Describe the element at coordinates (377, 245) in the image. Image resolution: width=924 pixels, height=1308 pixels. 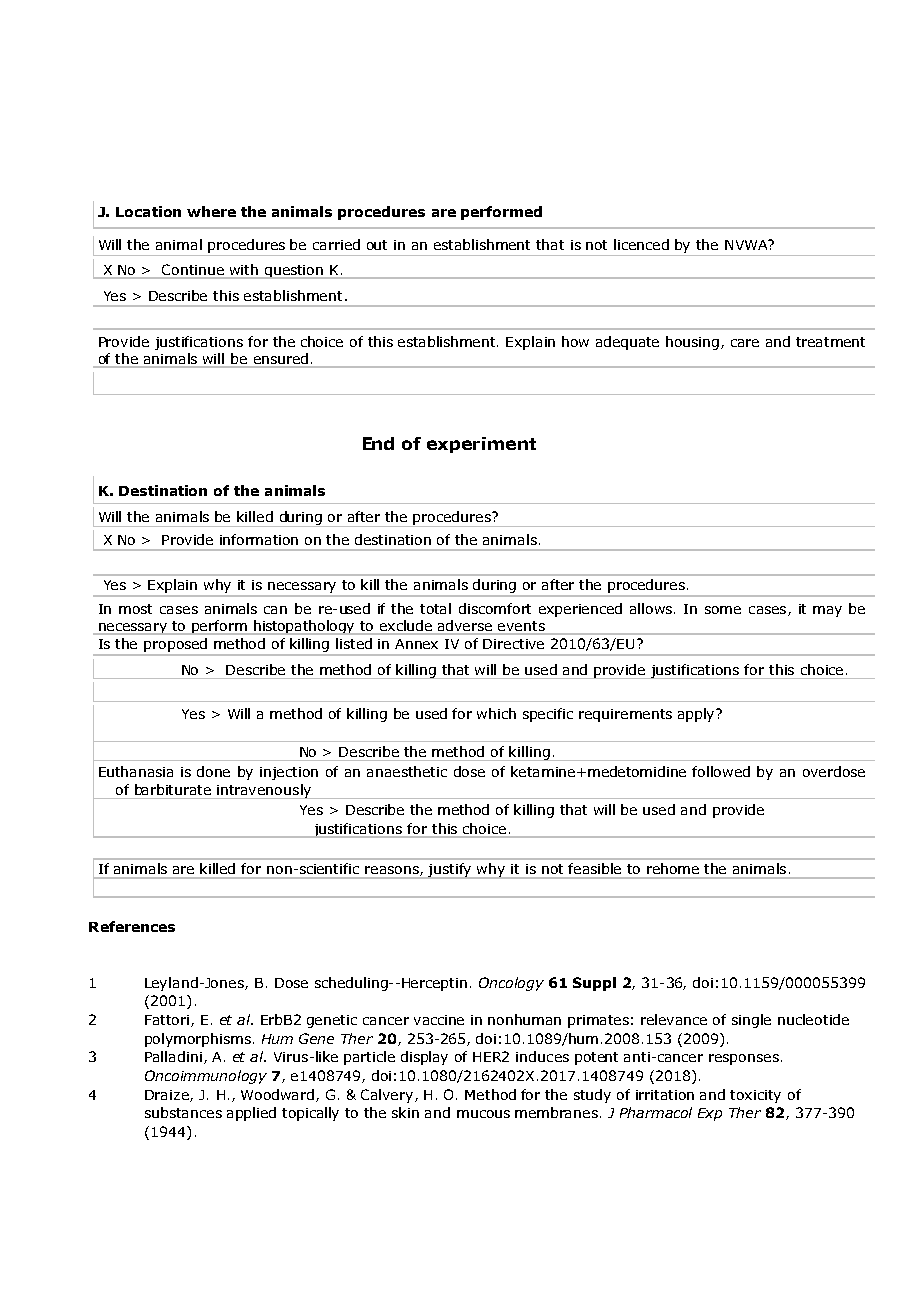
I see `out` at that location.
